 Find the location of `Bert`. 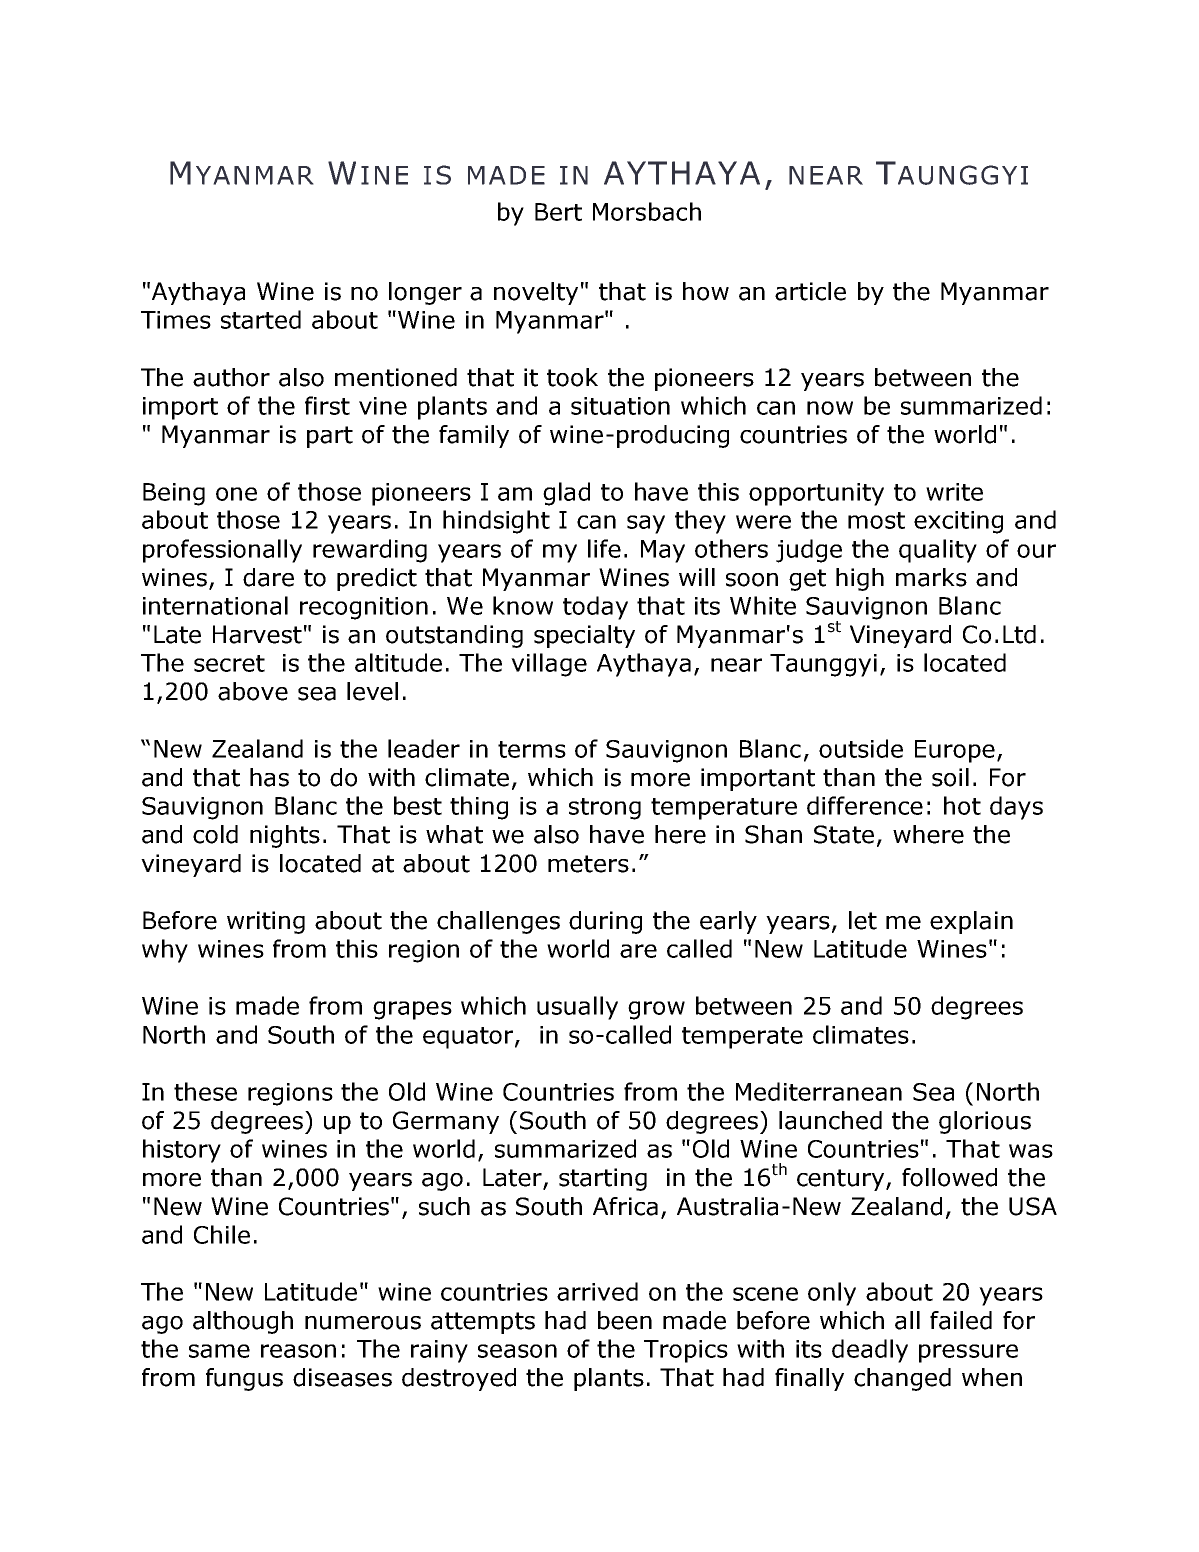

Bert is located at coordinates (558, 212).
